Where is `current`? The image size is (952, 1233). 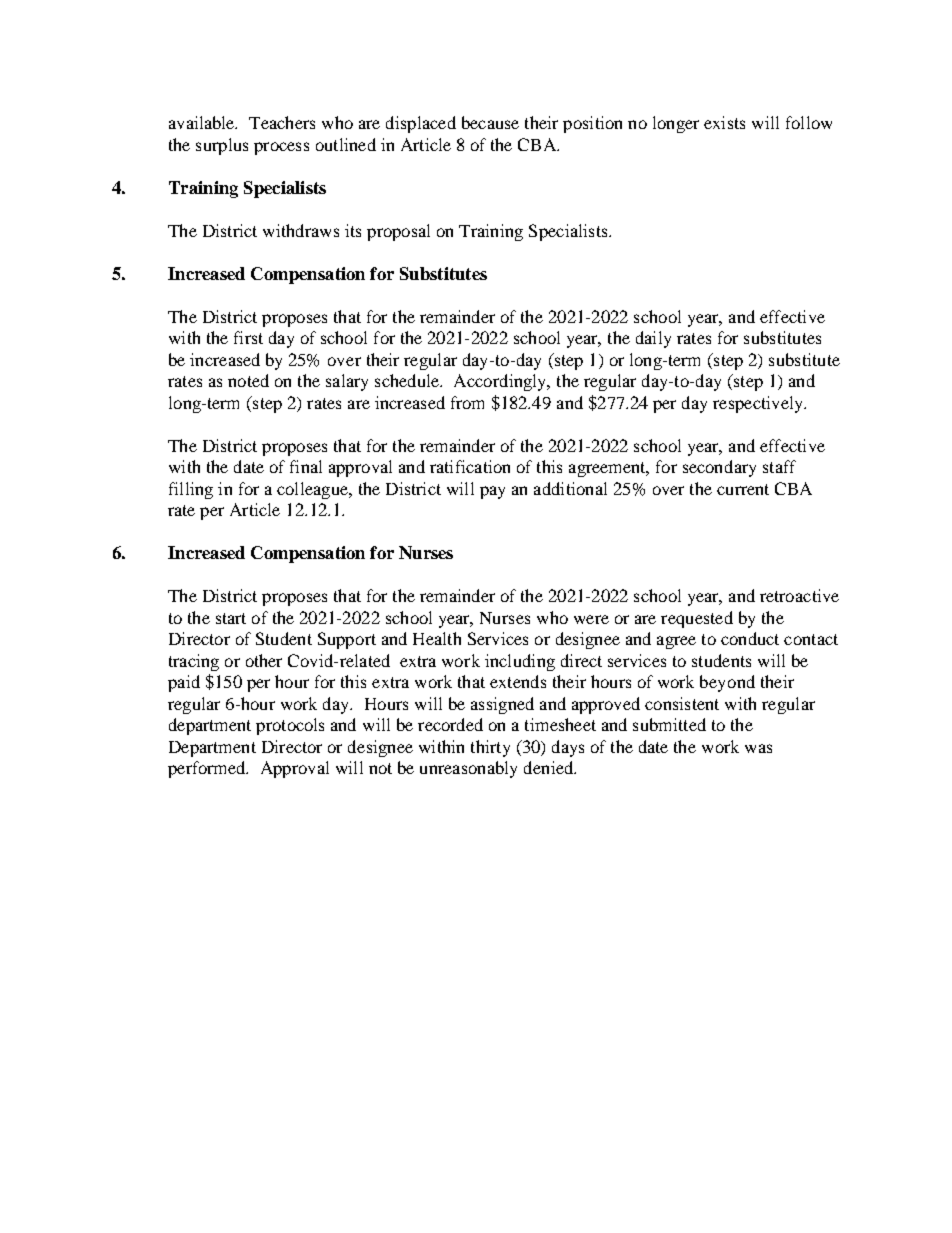 current is located at coordinates (743, 489).
